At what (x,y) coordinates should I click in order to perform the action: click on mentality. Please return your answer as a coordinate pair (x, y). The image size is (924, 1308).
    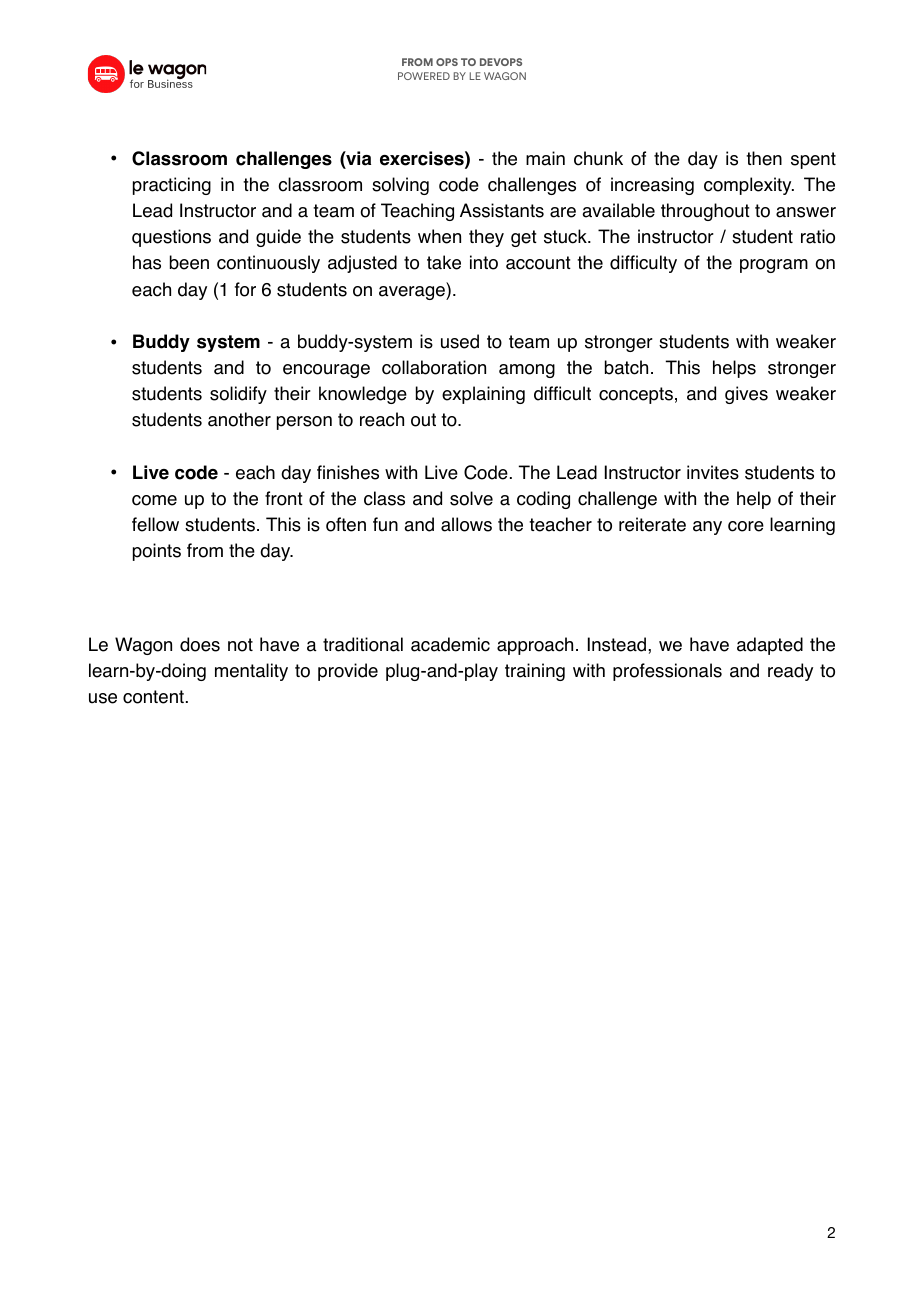
    Looking at the image, I should click on (251, 672).
